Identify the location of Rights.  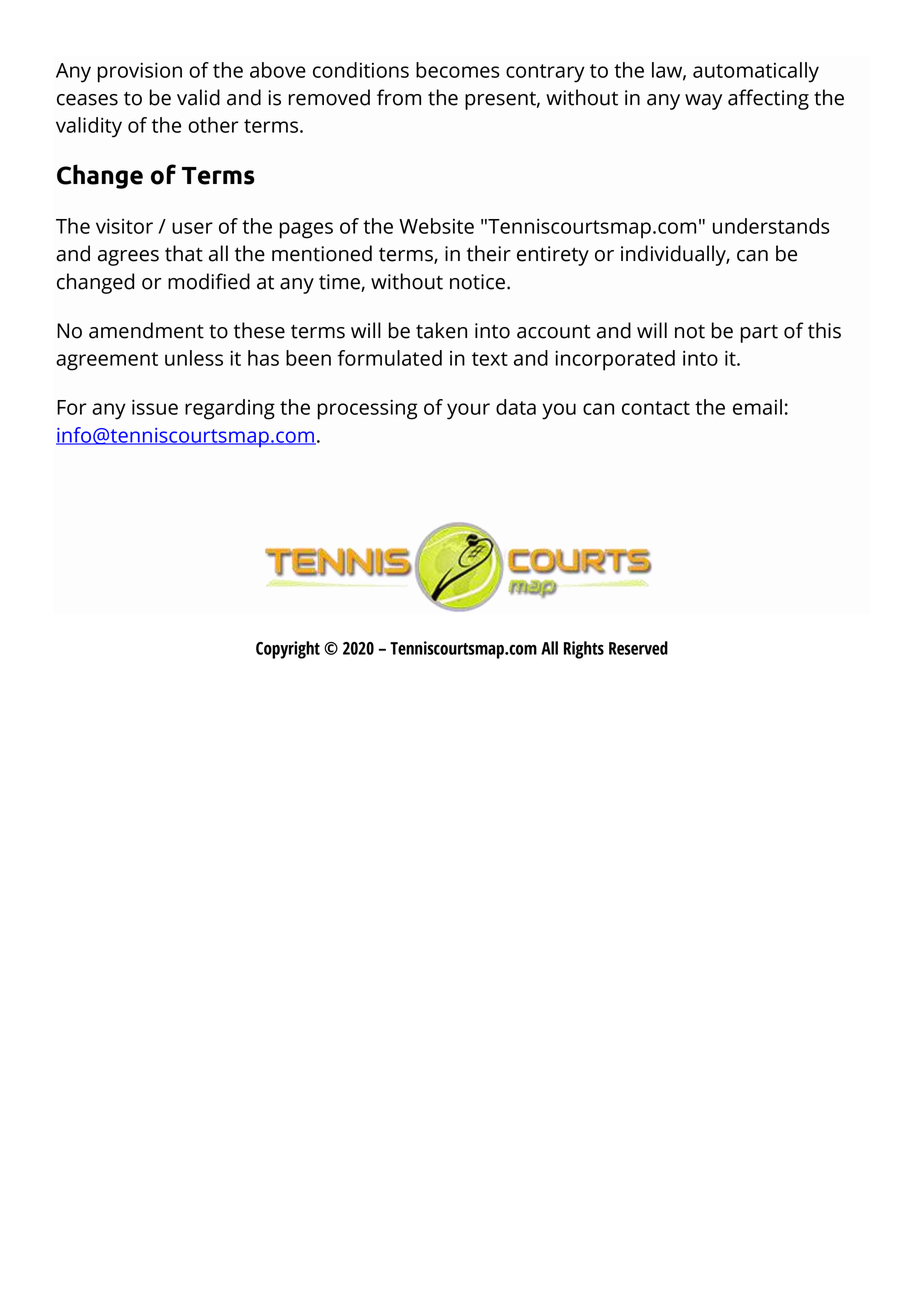
(584, 650).
